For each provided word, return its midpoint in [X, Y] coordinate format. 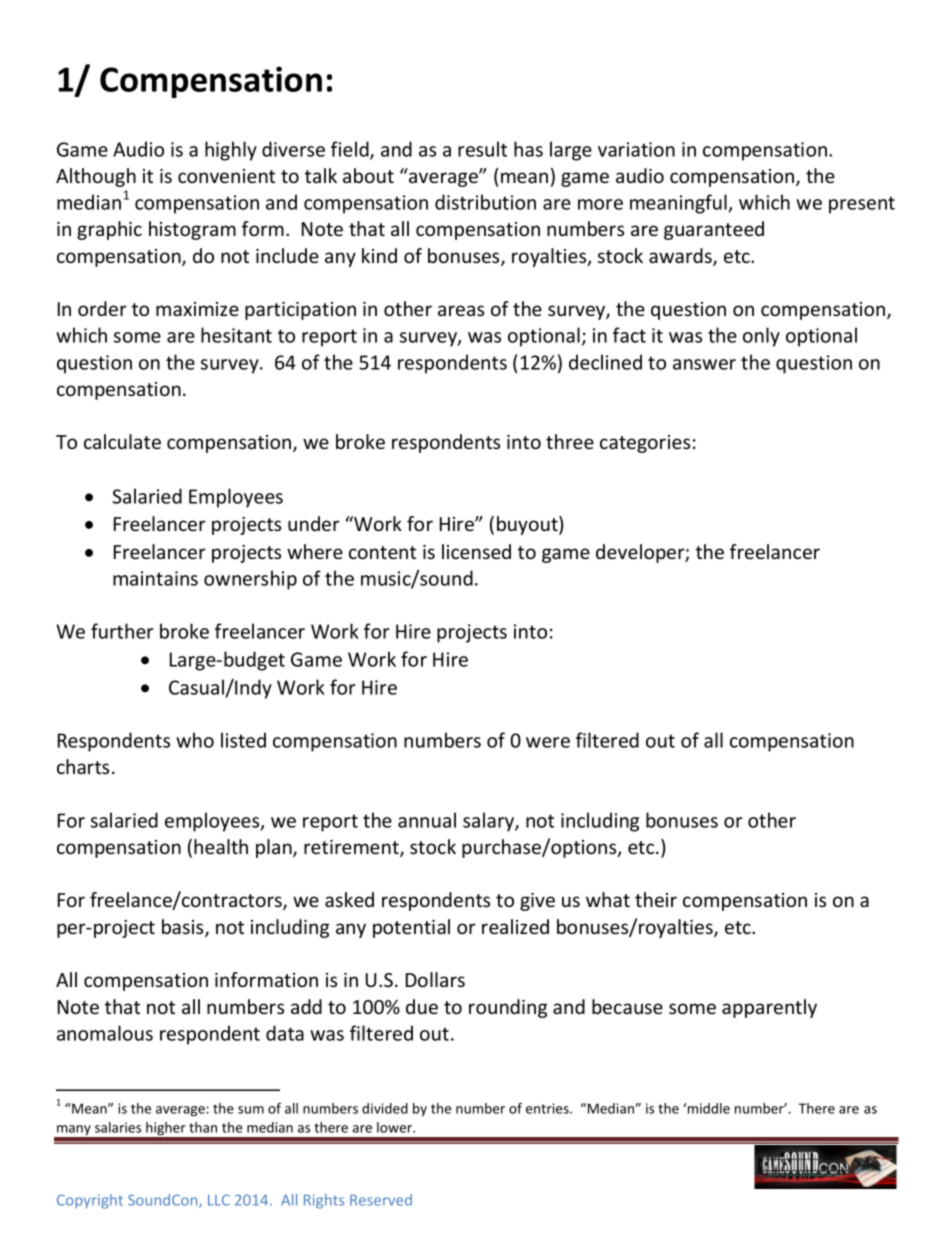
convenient [226, 176]
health [221, 846]
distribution [485, 202]
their [656, 899]
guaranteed [714, 230]
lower [395, 1127]
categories [645, 444]
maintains [155, 578]
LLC [219, 1200]
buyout [528, 525]
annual [427, 820]
